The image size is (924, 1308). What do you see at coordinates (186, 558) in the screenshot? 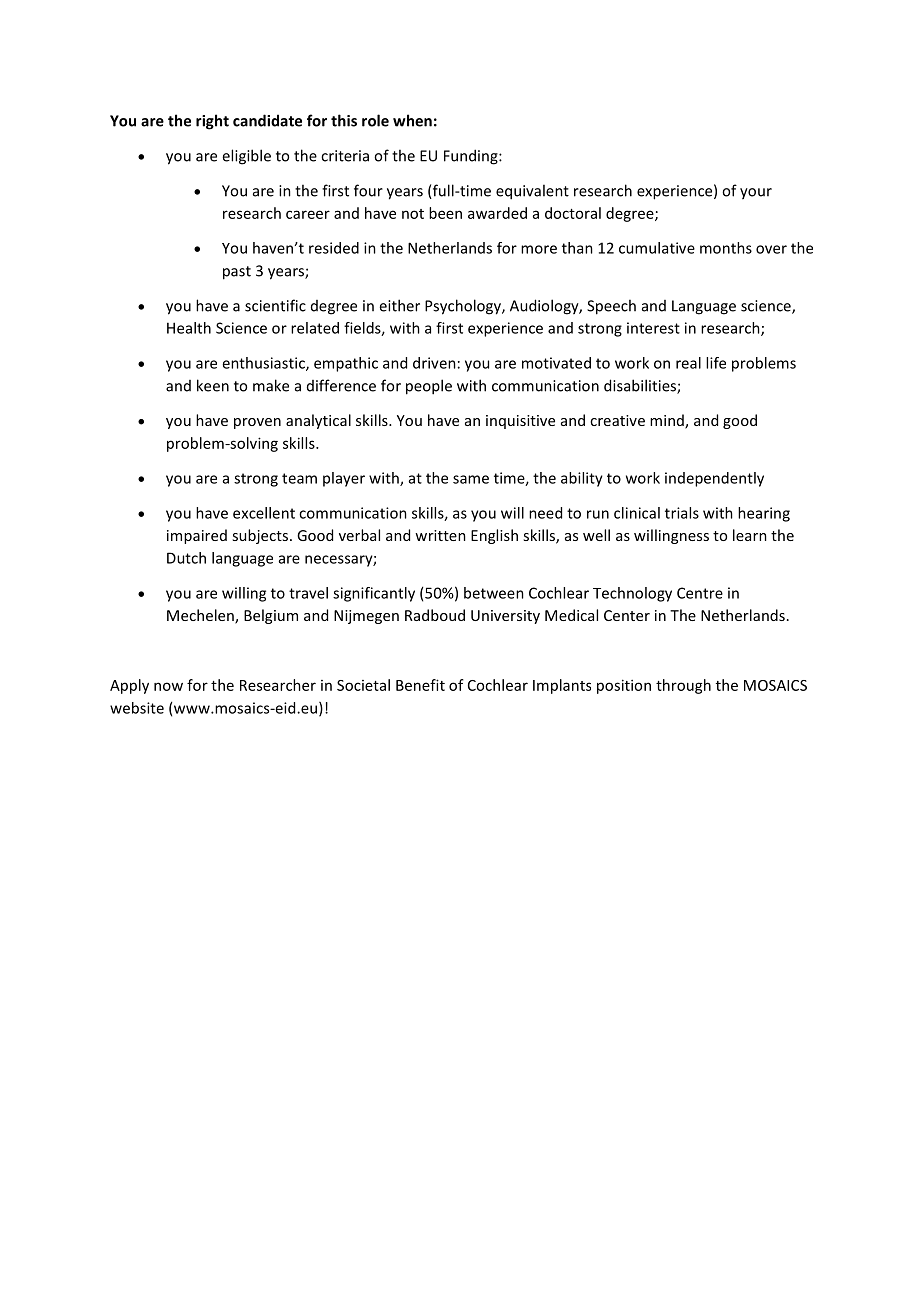
I see `Dutch` at bounding box center [186, 558].
